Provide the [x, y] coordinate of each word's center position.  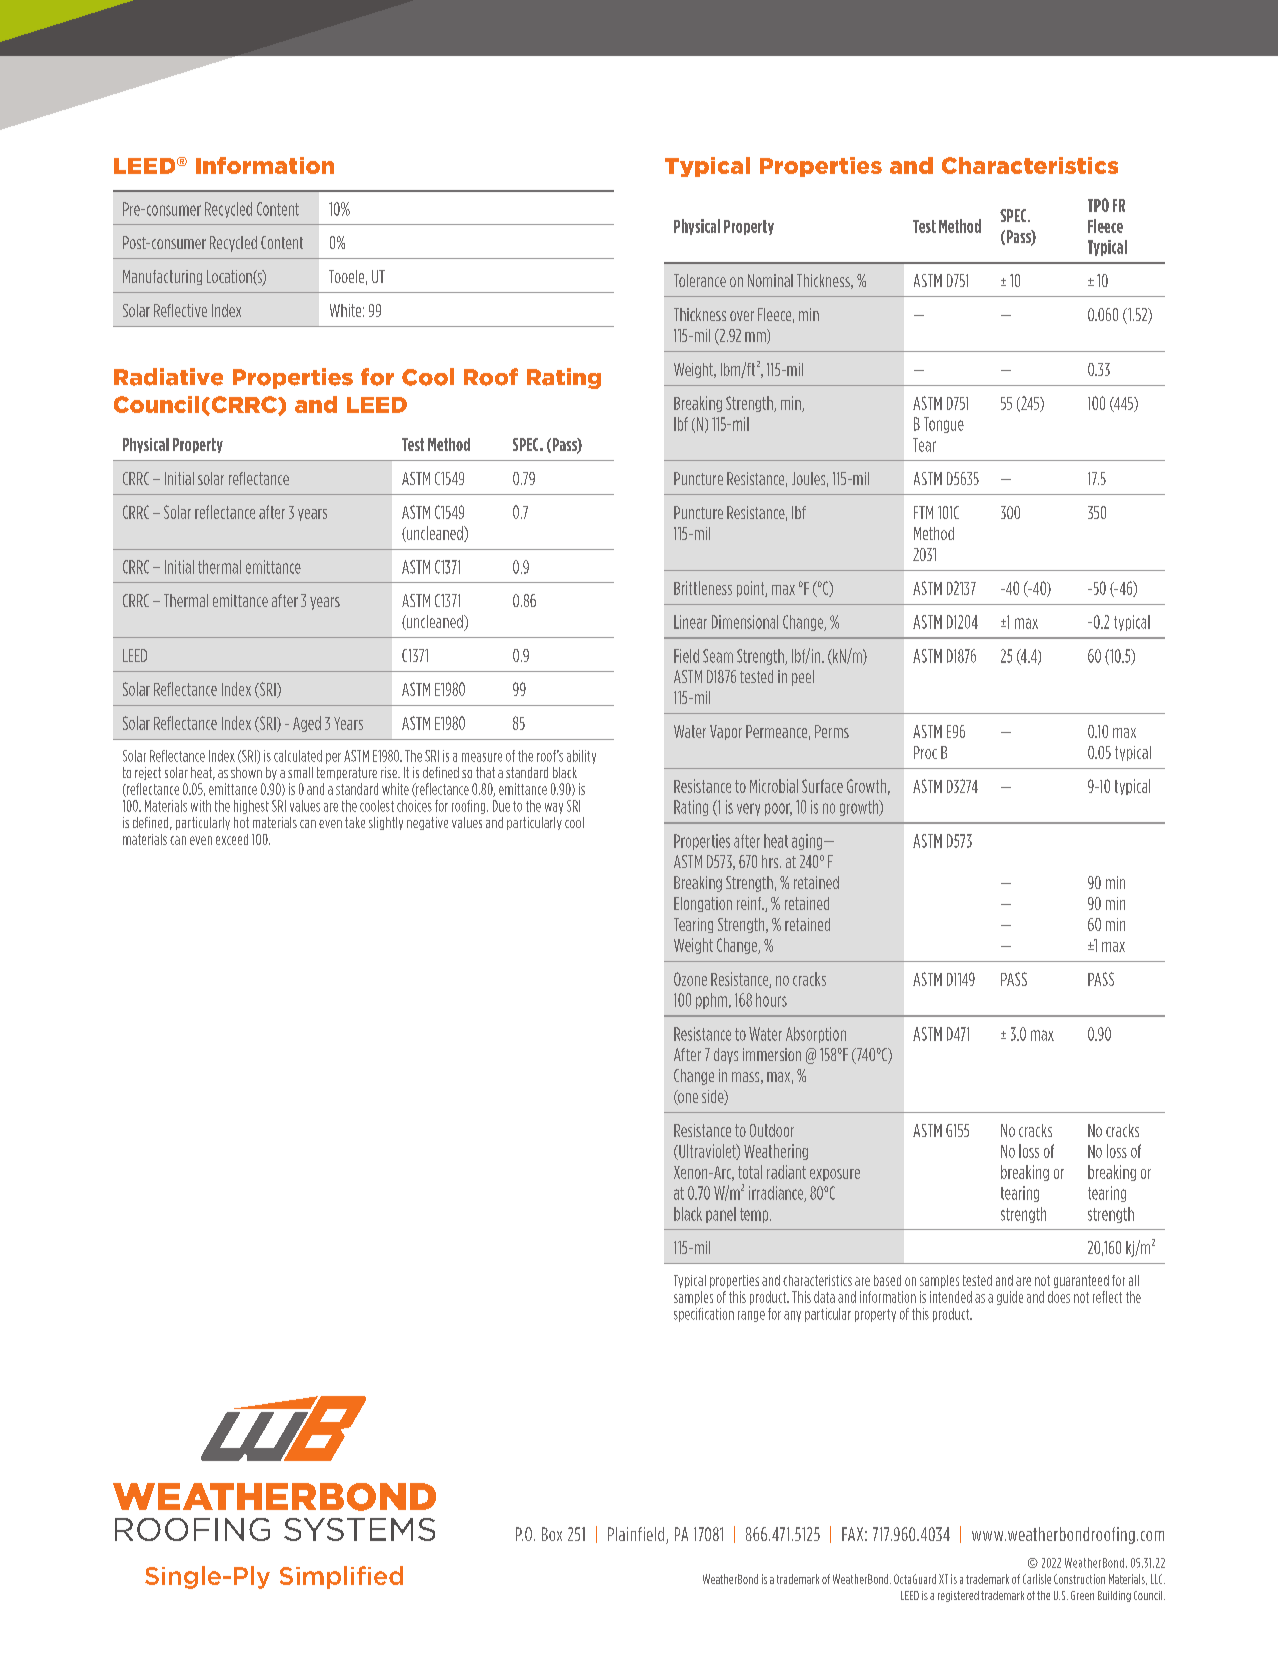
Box [552, 1534]
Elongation [703, 904]
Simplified [341, 1577]
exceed [232, 839]
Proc [925, 752]
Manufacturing [162, 277]
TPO [1098, 205]
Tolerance [700, 280]
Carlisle [1037, 1579]
